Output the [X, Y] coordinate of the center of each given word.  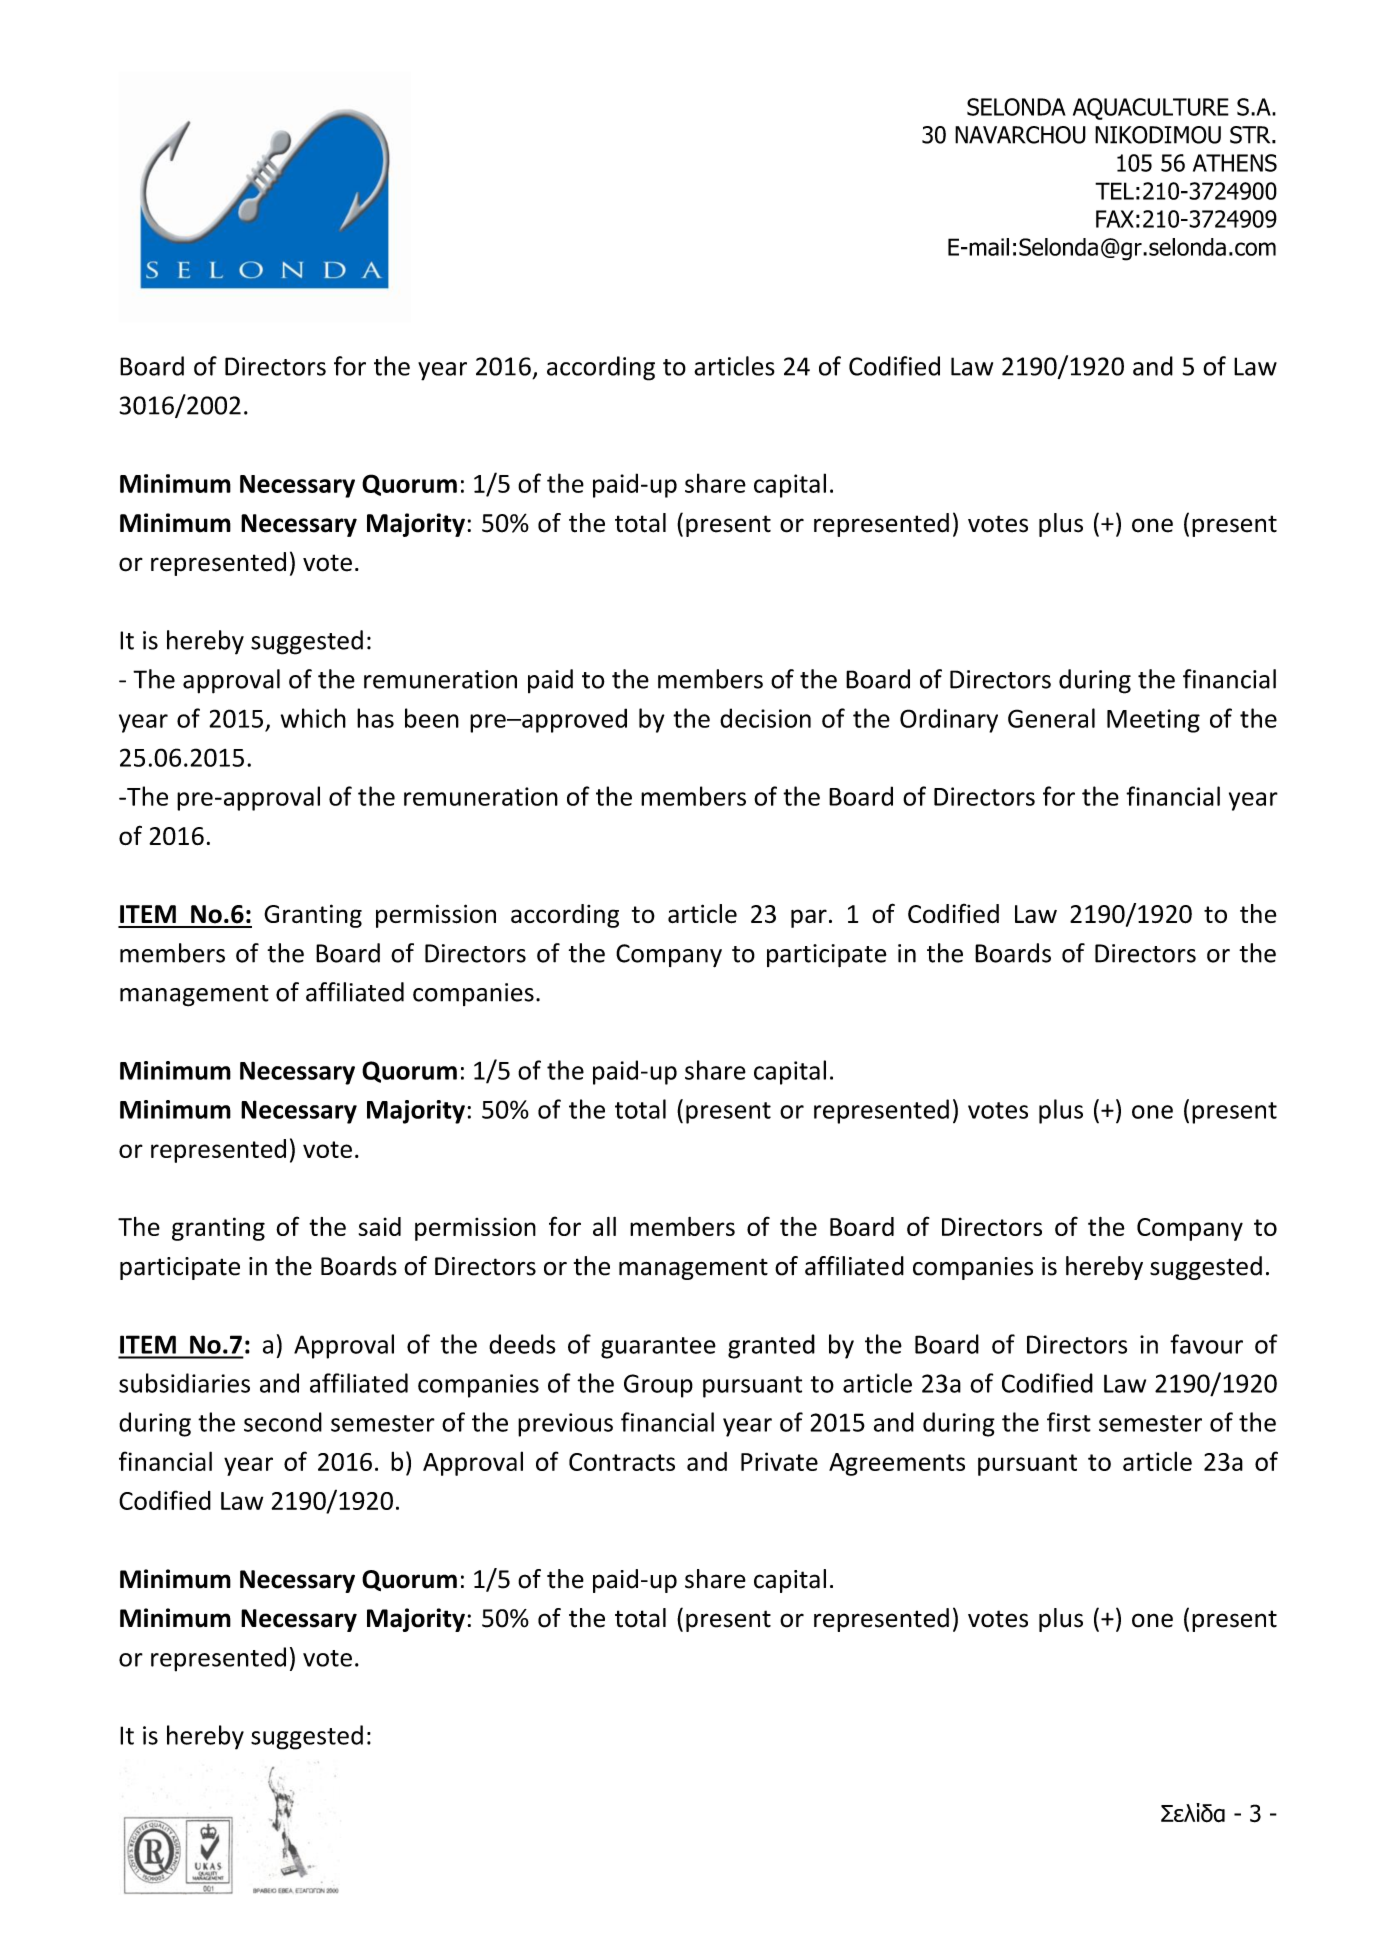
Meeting [1153, 721]
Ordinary [949, 720]
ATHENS [1235, 163]
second [283, 1422]
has [375, 718]
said [380, 1226]
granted [771, 1346]
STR [1251, 135]
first [1069, 1422]
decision [765, 718]
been [432, 718]
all [604, 1226]
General [1051, 718]
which [313, 718]
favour [1206, 1344]
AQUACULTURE [1151, 109]
